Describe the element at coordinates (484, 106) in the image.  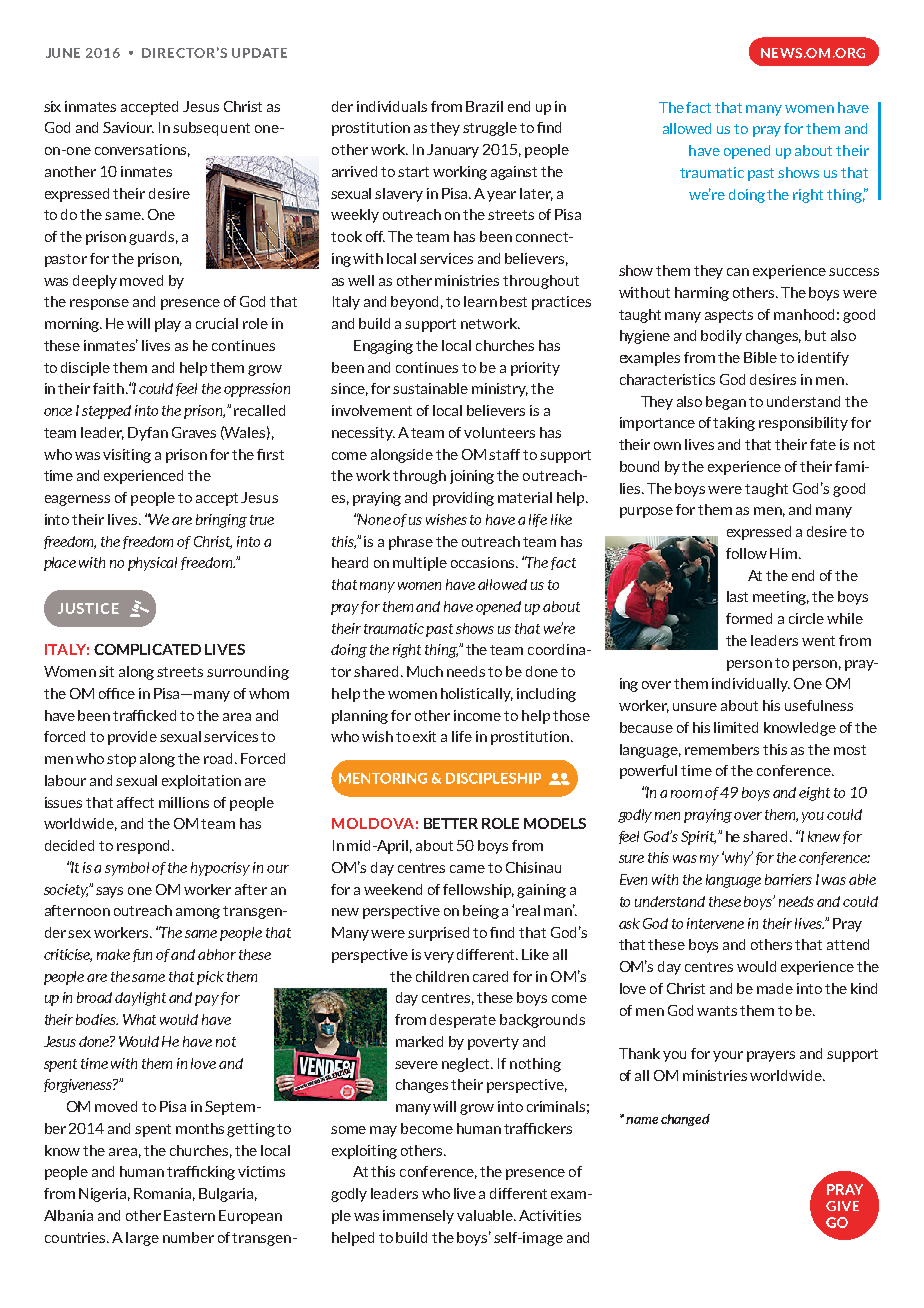
I see `Brazil` at that location.
